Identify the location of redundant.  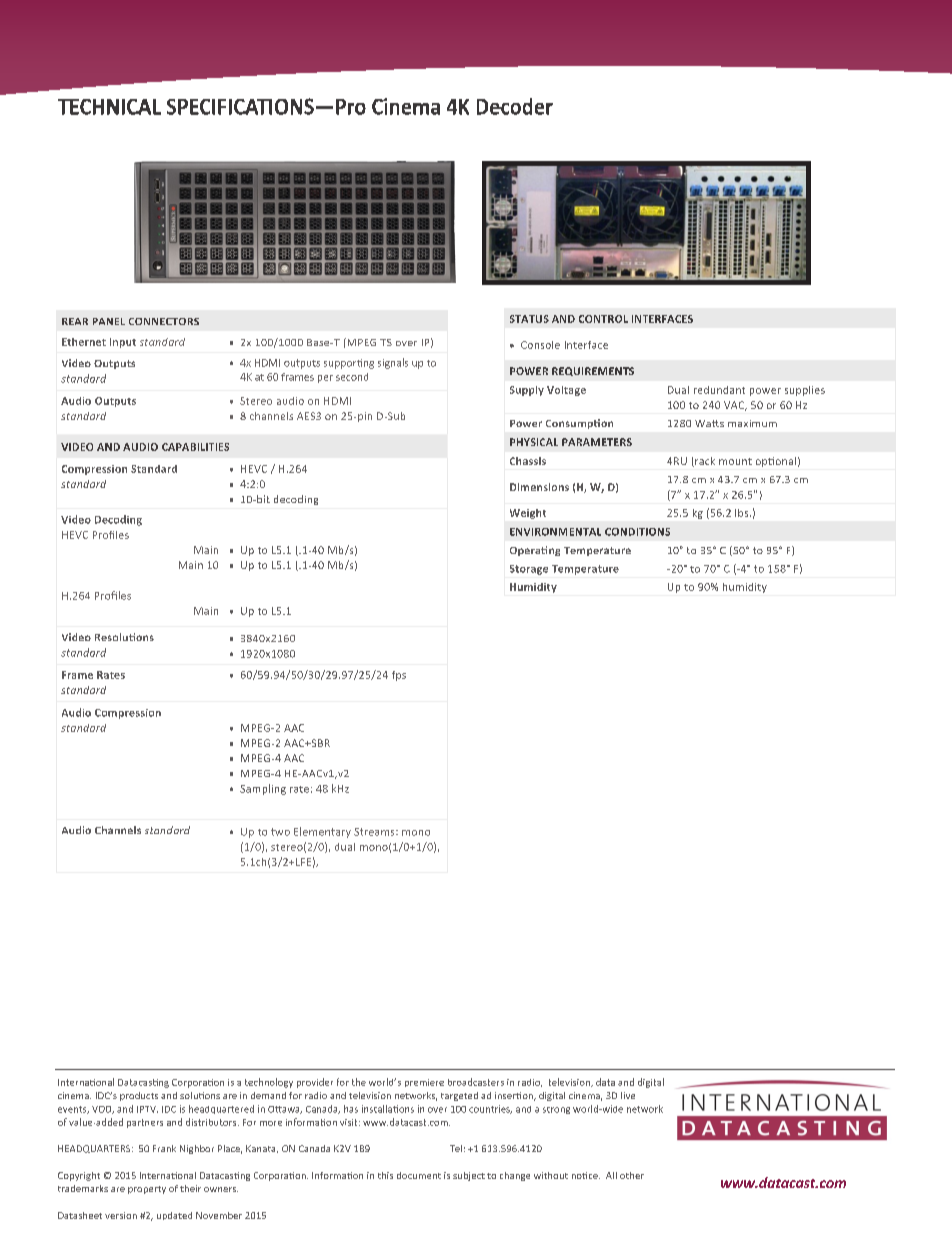
(719, 390).
